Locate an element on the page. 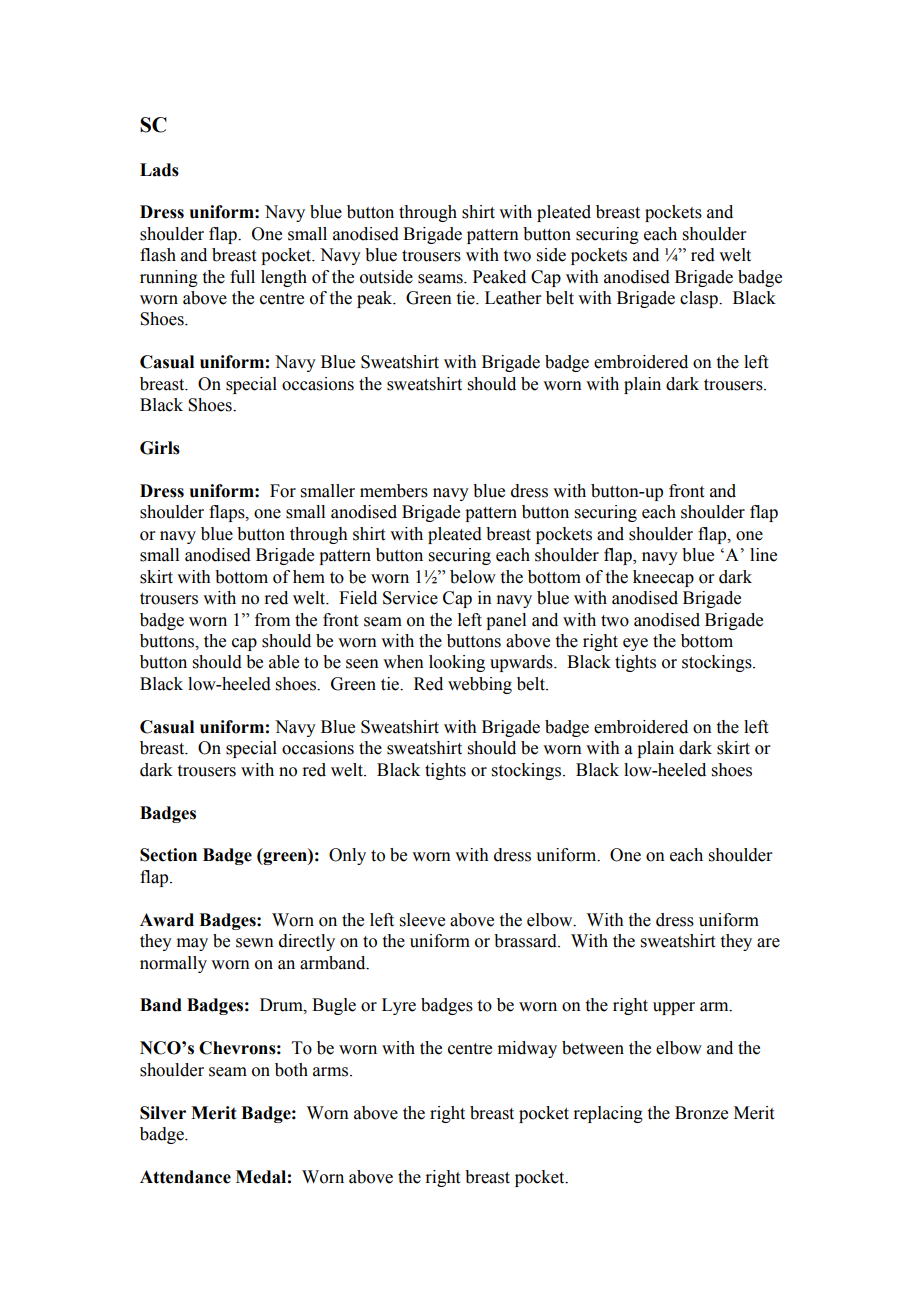 The image size is (924, 1308). clasp is located at coordinates (700, 299).
